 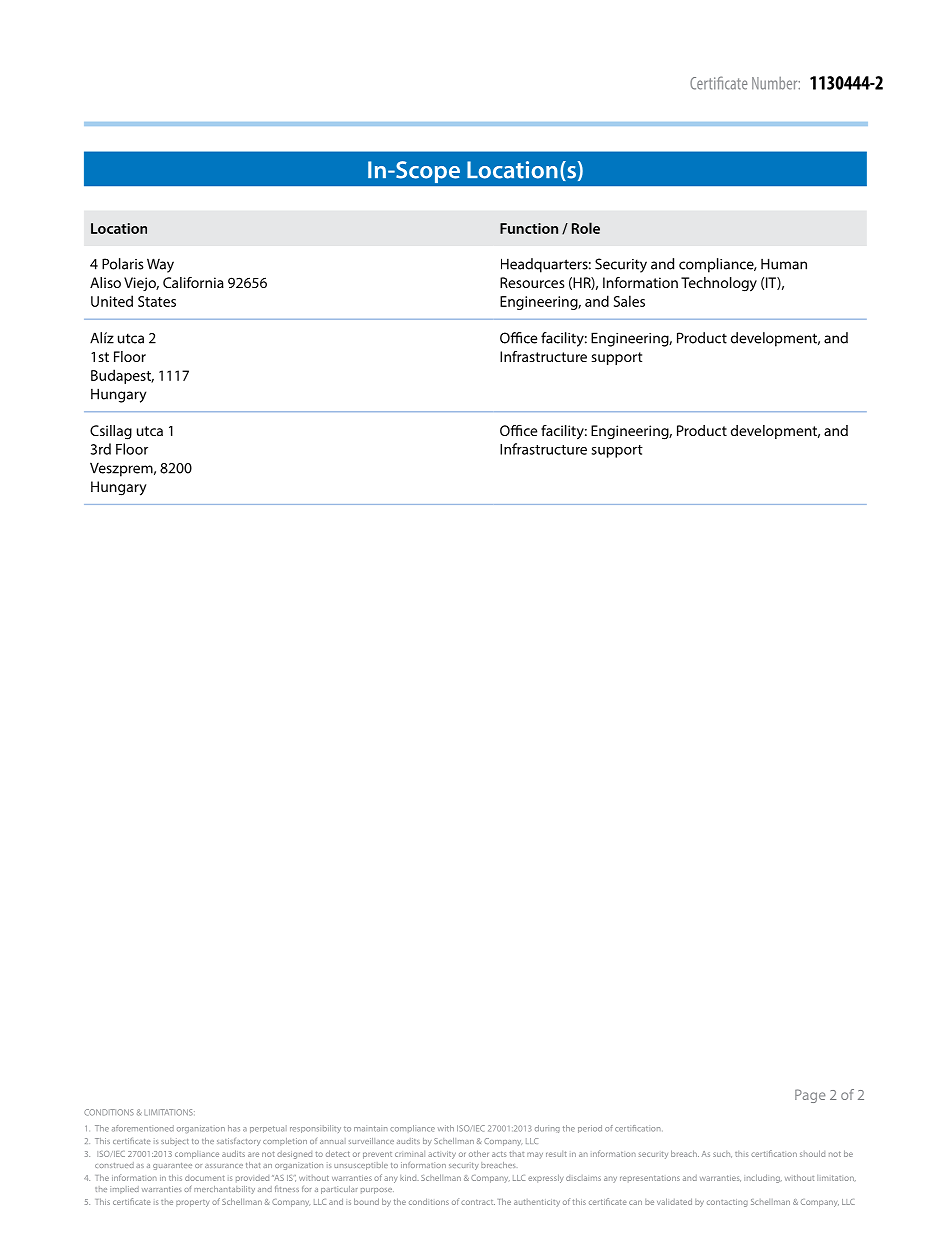 I want to click on other, so click(x=479, y=1153).
